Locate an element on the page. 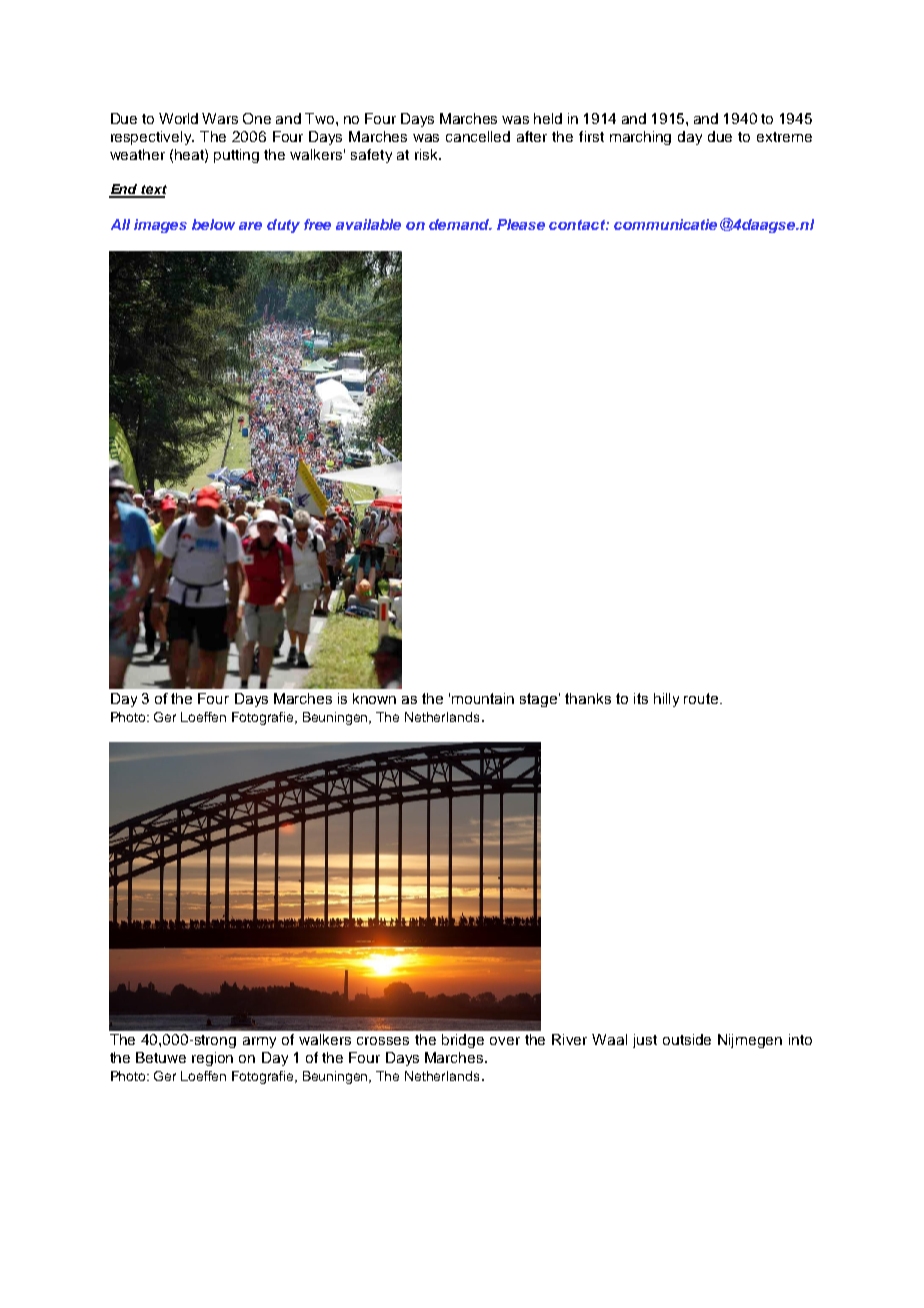 This document has height=1308, width=924. region is located at coordinates (212, 1059).
